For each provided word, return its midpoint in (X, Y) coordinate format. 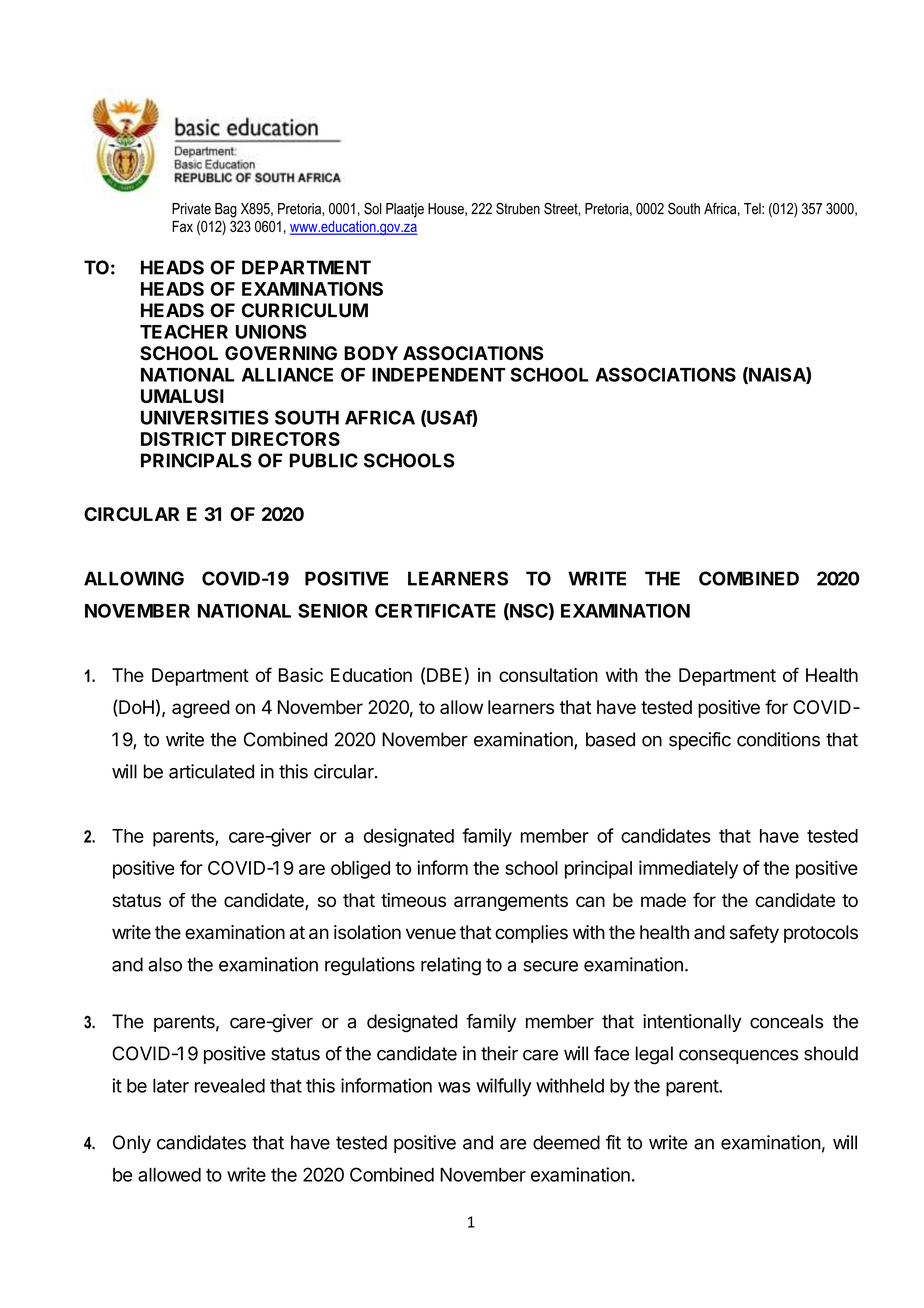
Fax (182, 226)
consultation (548, 675)
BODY (371, 353)
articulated (211, 771)
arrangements (511, 902)
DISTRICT (183, 439)
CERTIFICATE (435, 610)
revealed (230, 1086)
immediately (688, 869)
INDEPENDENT (439, 375)
